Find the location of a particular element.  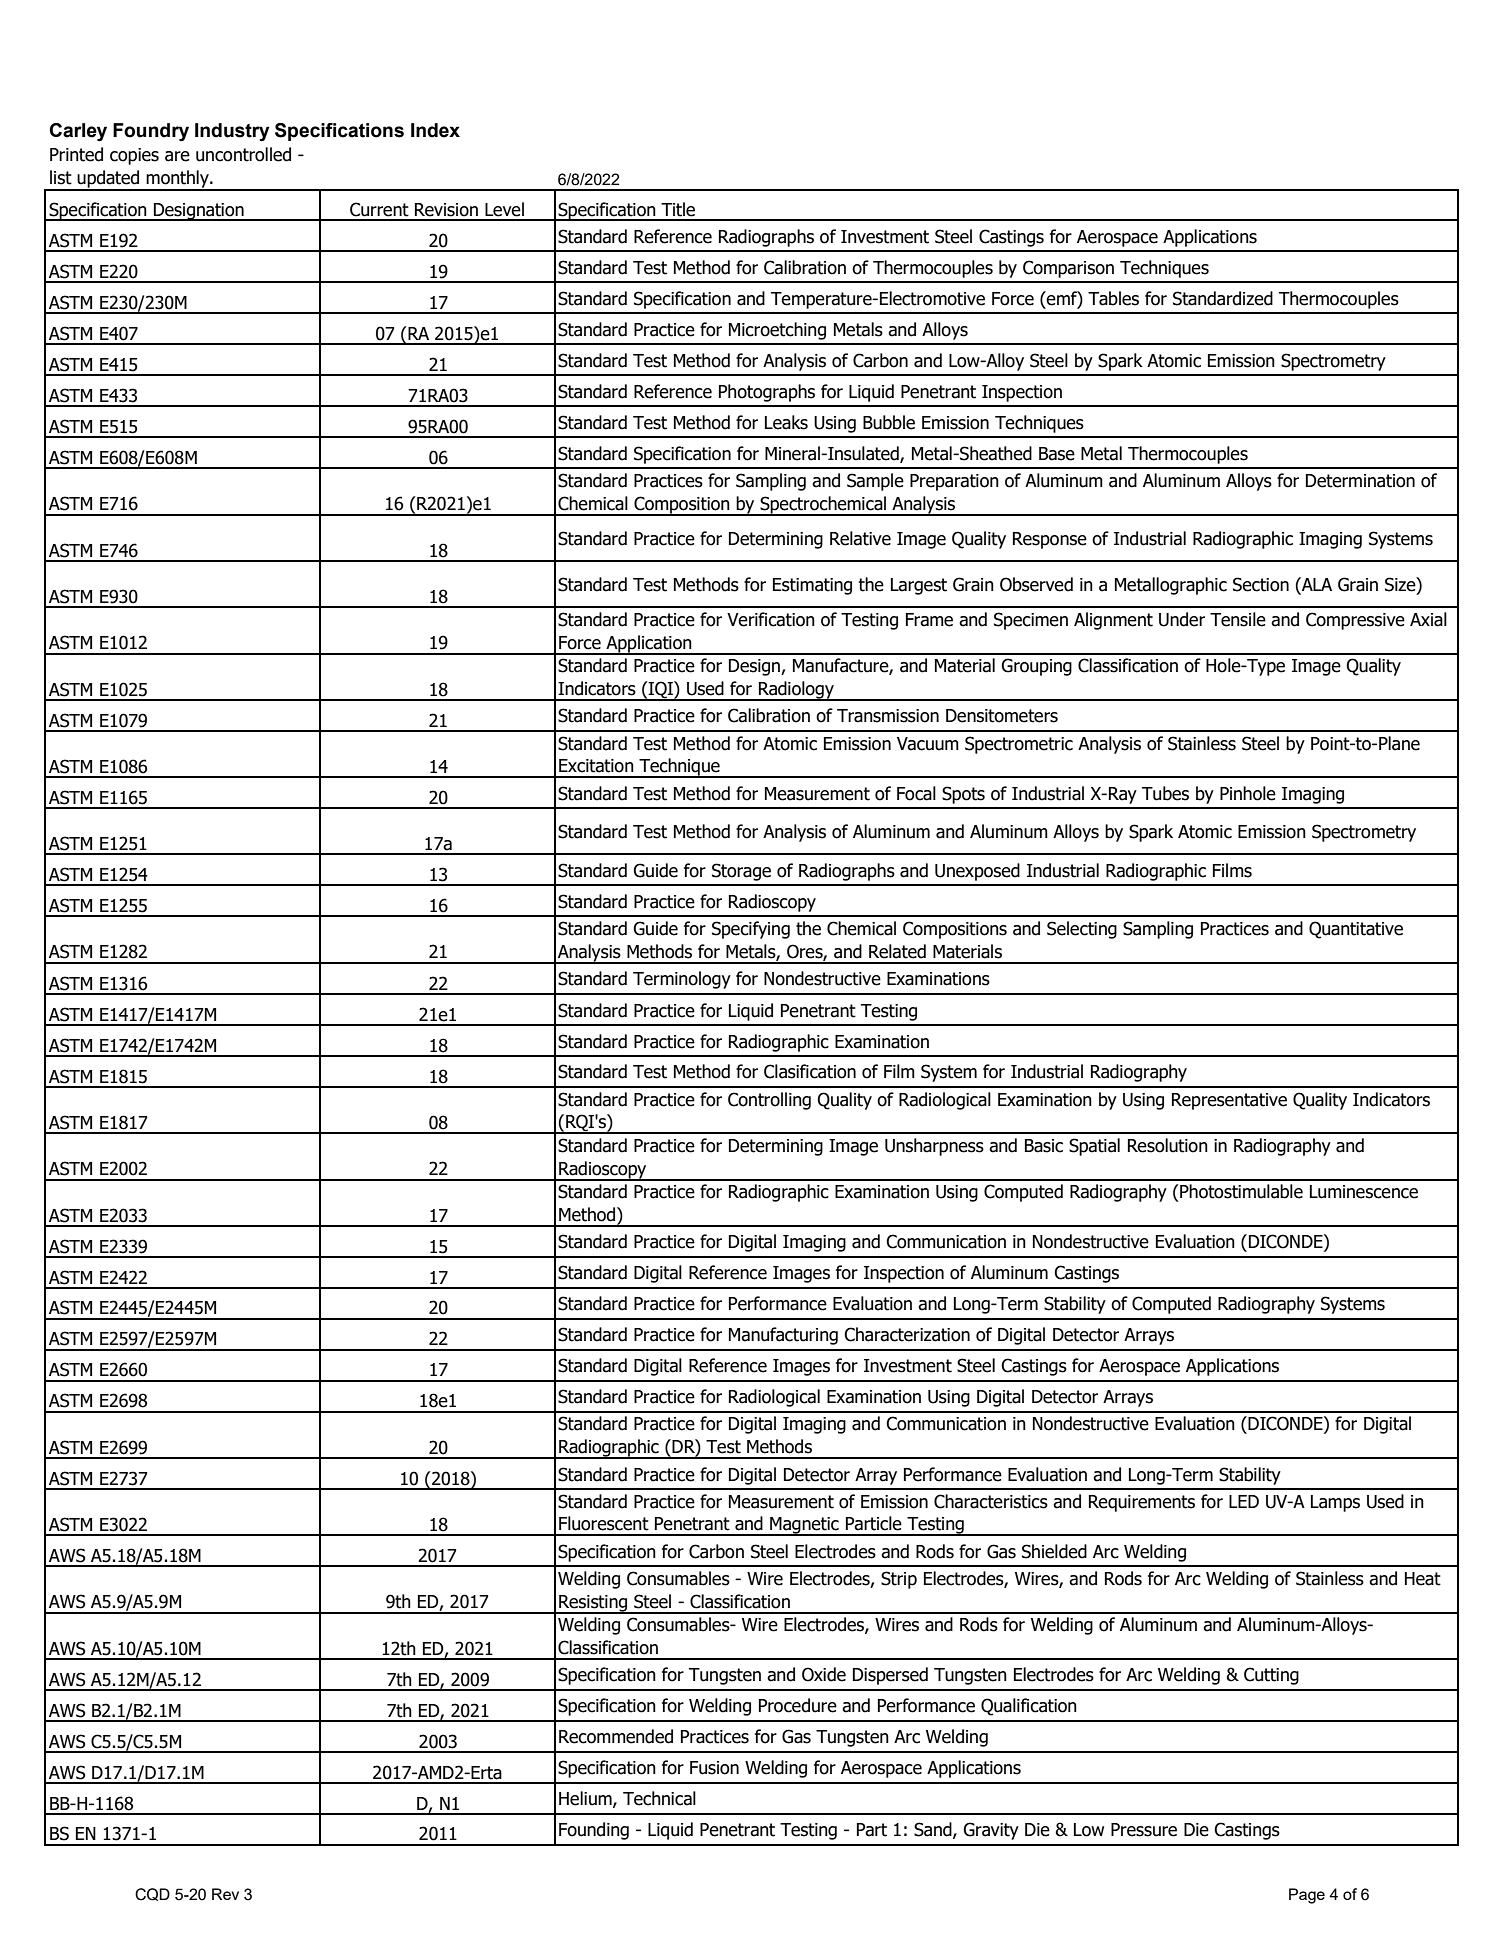

uncontrolled is located at coordinates (243, 154).
